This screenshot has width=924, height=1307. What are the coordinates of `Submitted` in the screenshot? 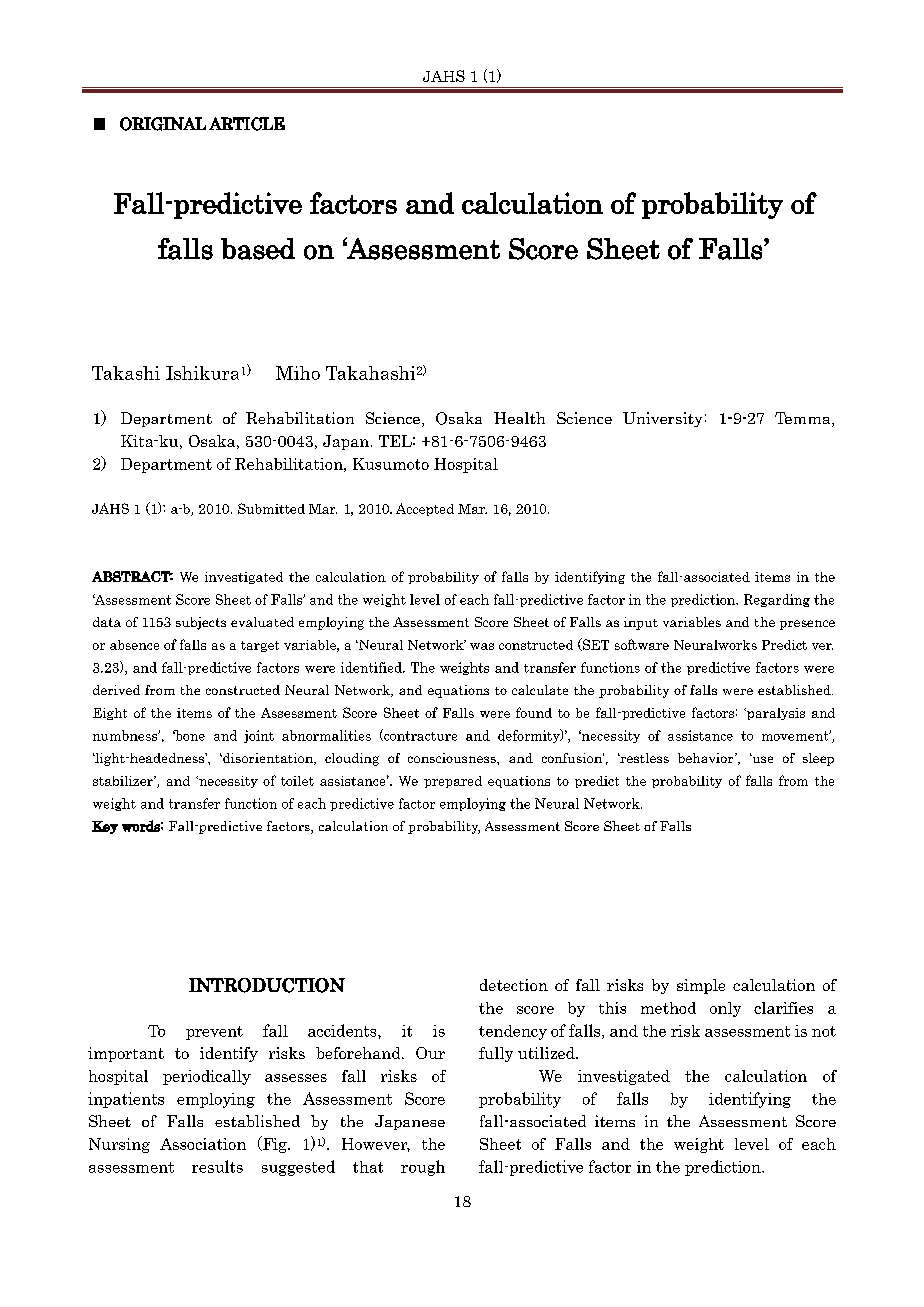 It's located at (271, 508).
